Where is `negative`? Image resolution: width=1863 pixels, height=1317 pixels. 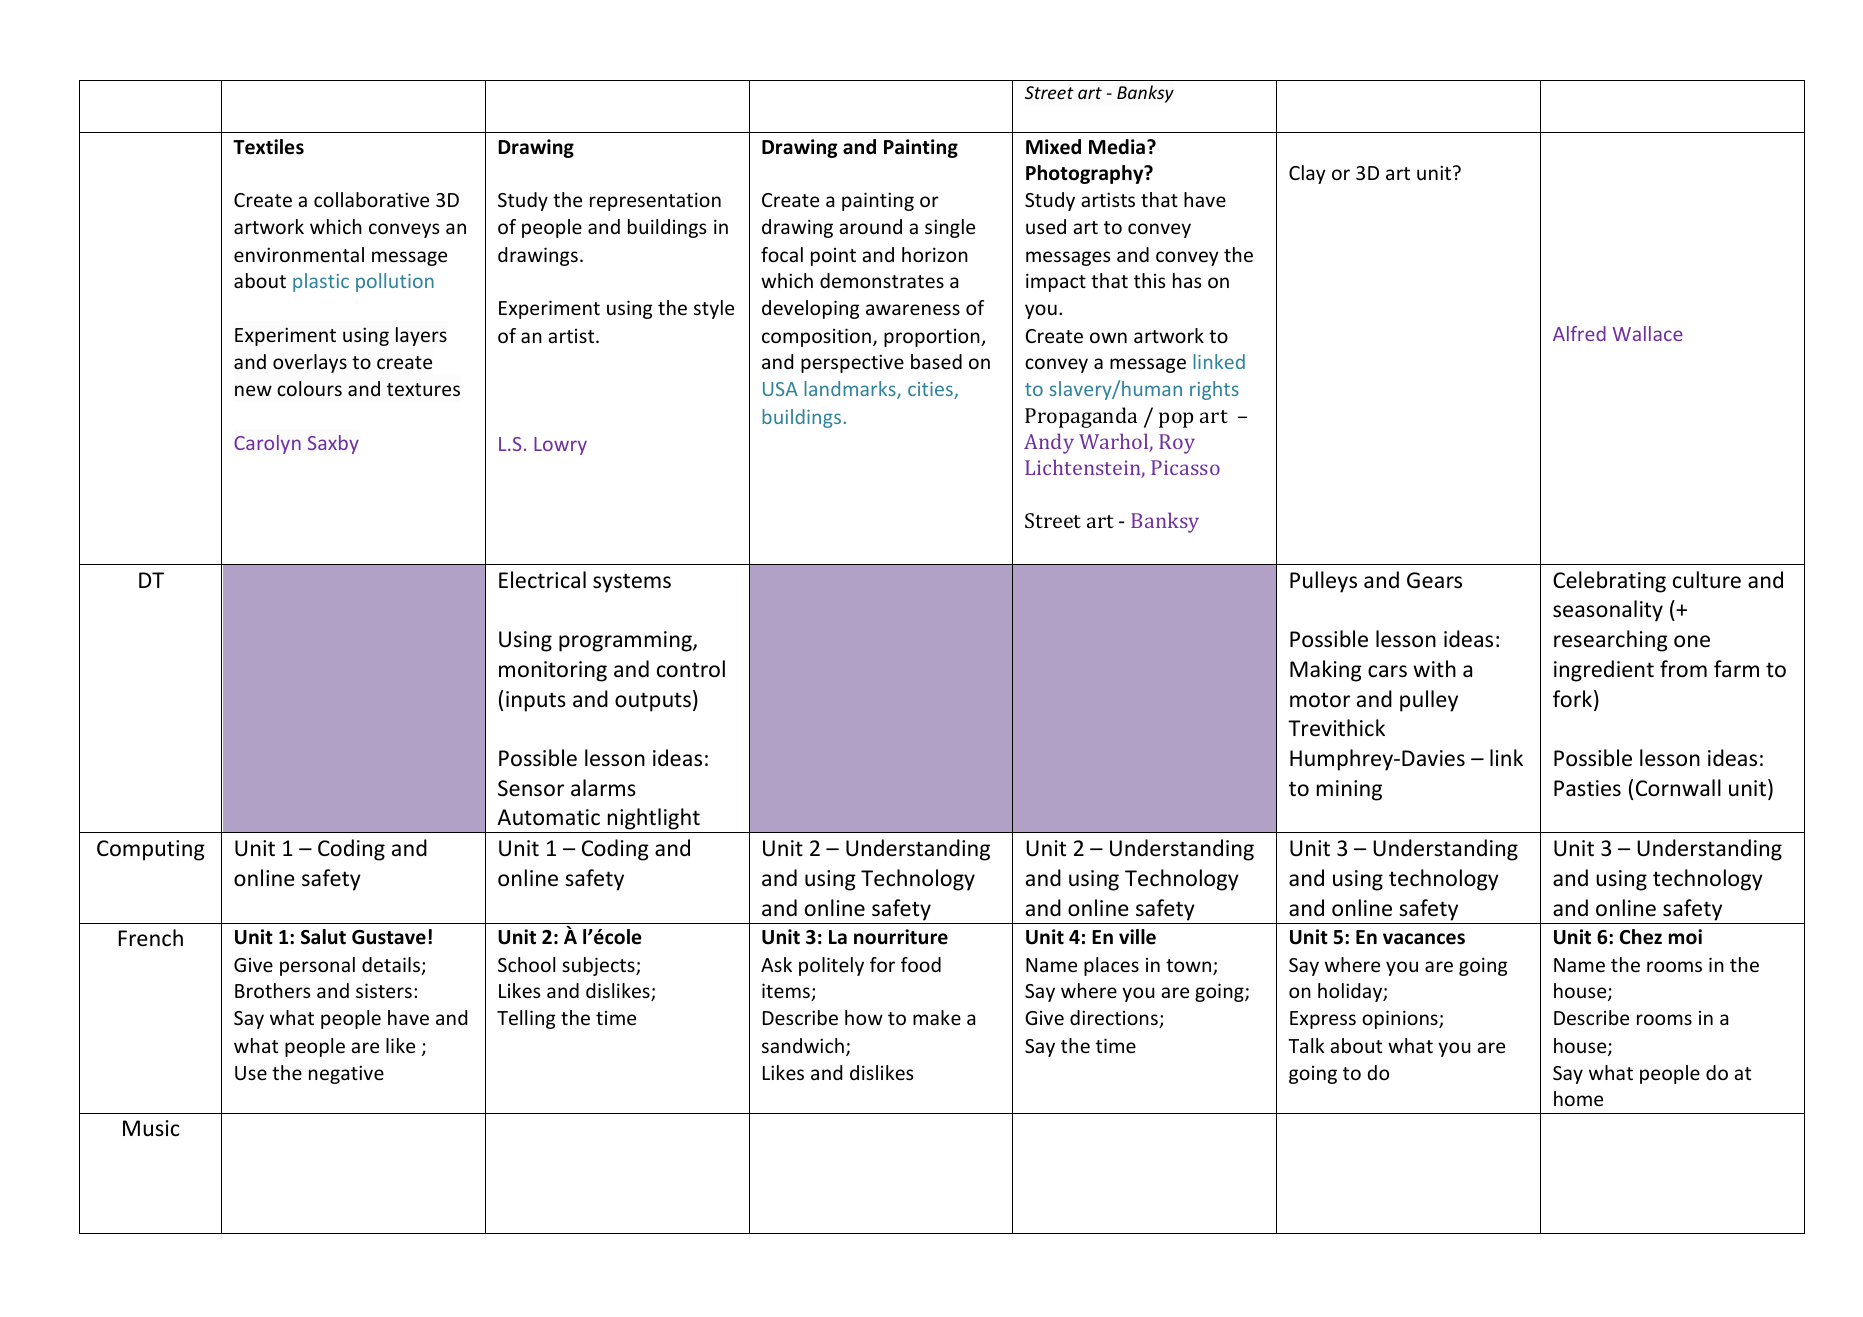 negative is located at coordinates (346, 1074).
